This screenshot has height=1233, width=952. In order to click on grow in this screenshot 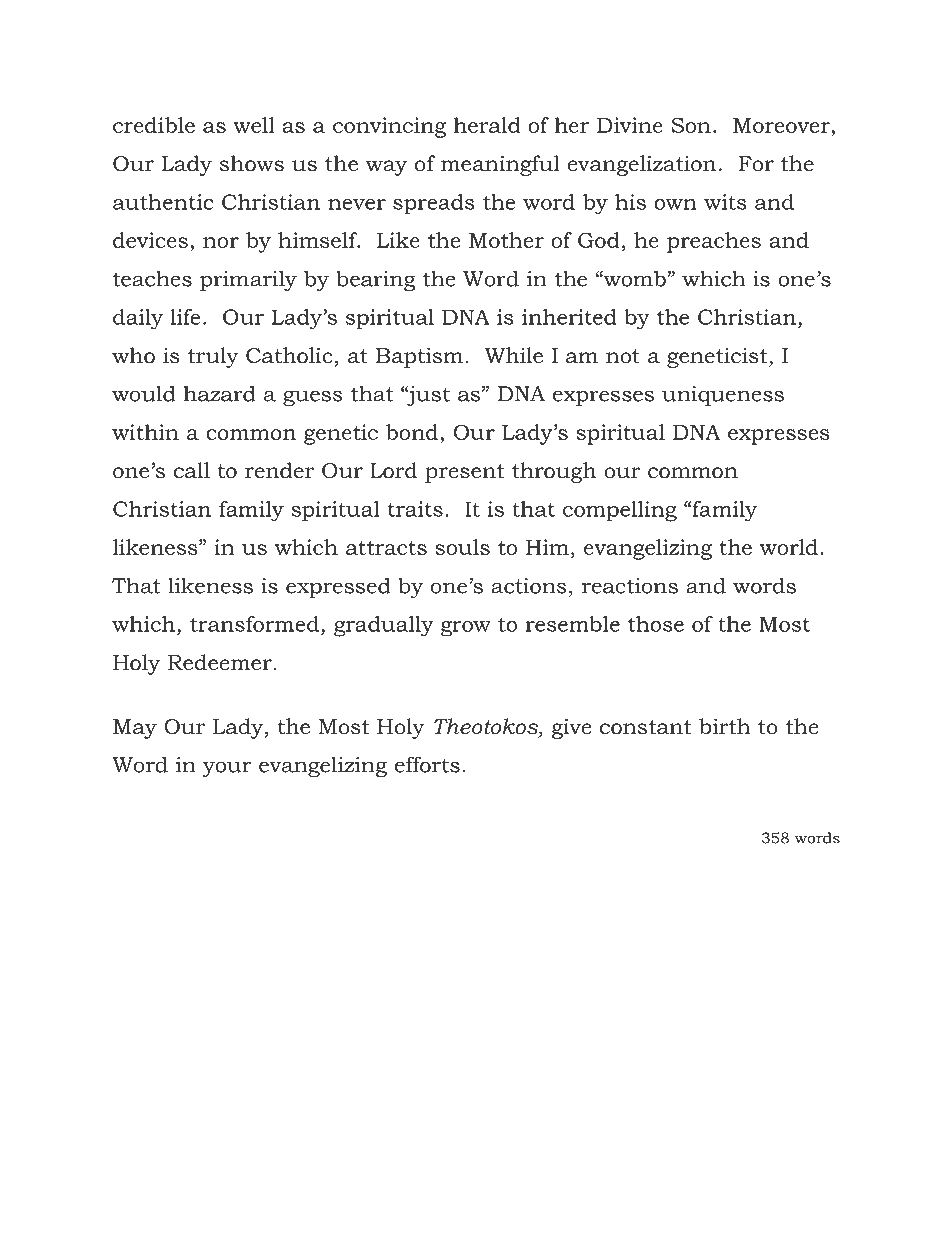, I will do `click(466, 629)`.
